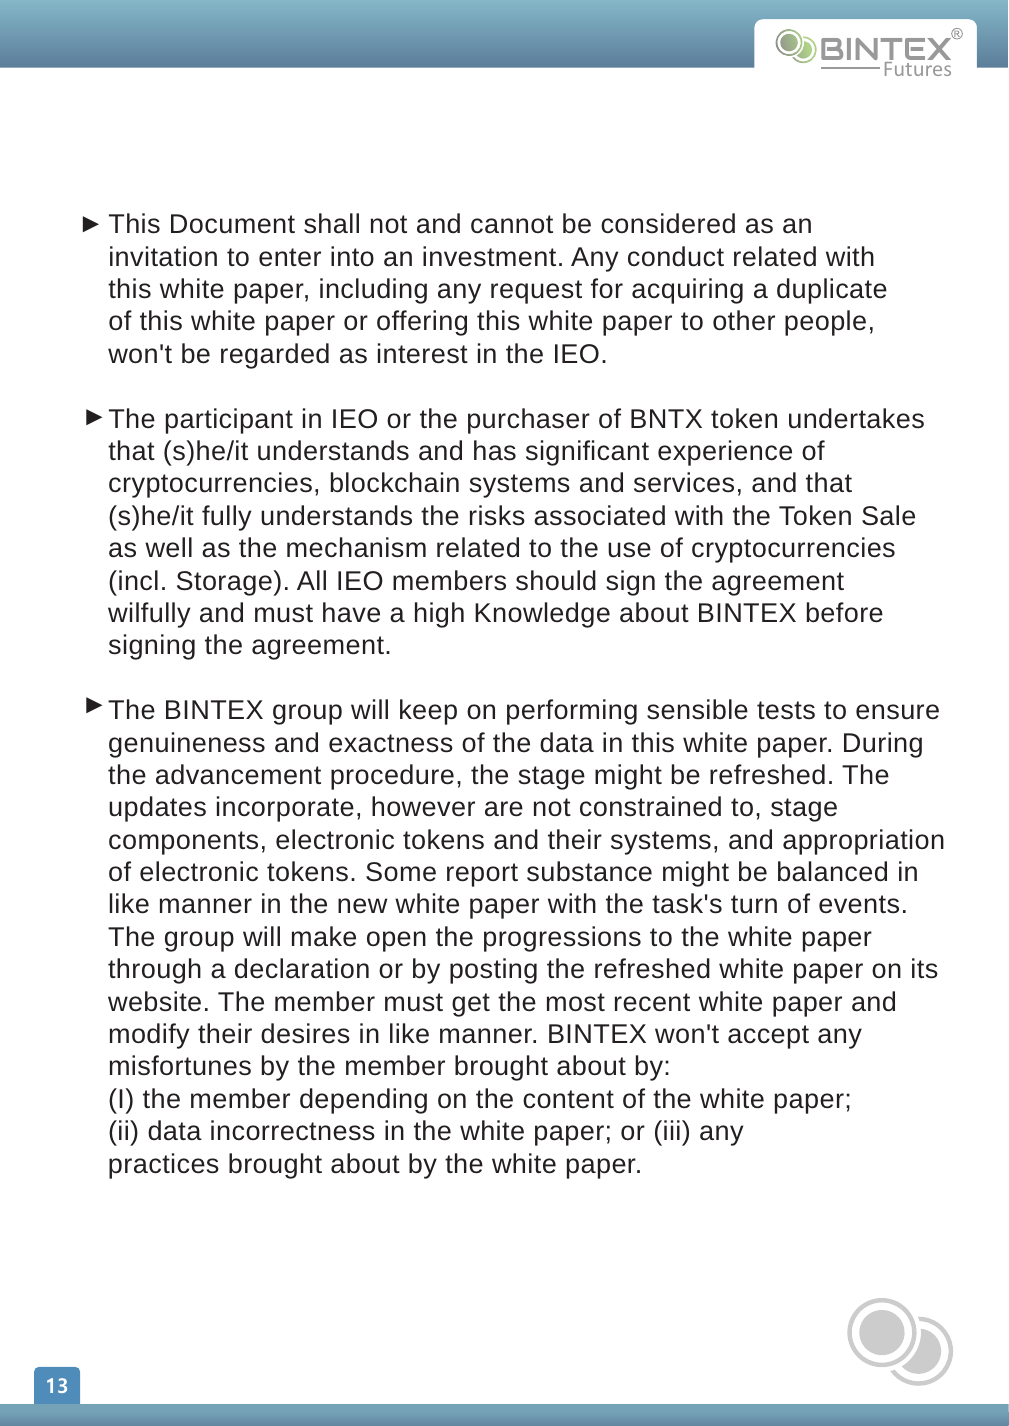 The width and height of the image is (1009, 1426). What do you see at coordinates (233, 224) in the image?
I see `Document` at bounding box center [233, 224].
